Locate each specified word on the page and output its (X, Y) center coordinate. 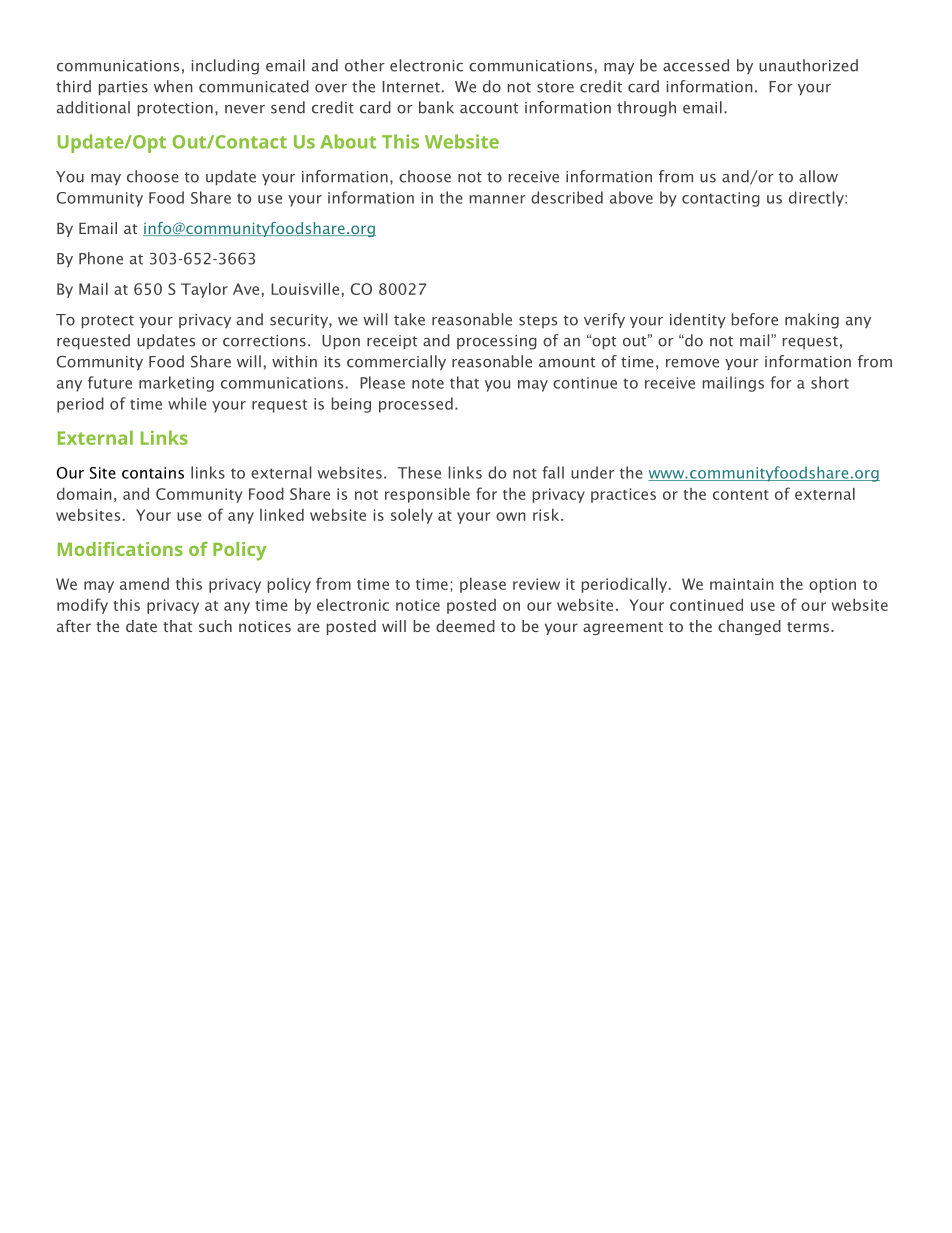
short (830, 382)
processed (416, 405)
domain (84, 493)
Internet (411, 87)
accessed (696, 65)
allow (818, 176)
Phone (101, 258)
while (187, 403)
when (173, 86)
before (755, 319)
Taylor (204, 290)
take (409, 319)
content (741, 495)
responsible (427, 495)
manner (498, 199)
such (215, 626)
